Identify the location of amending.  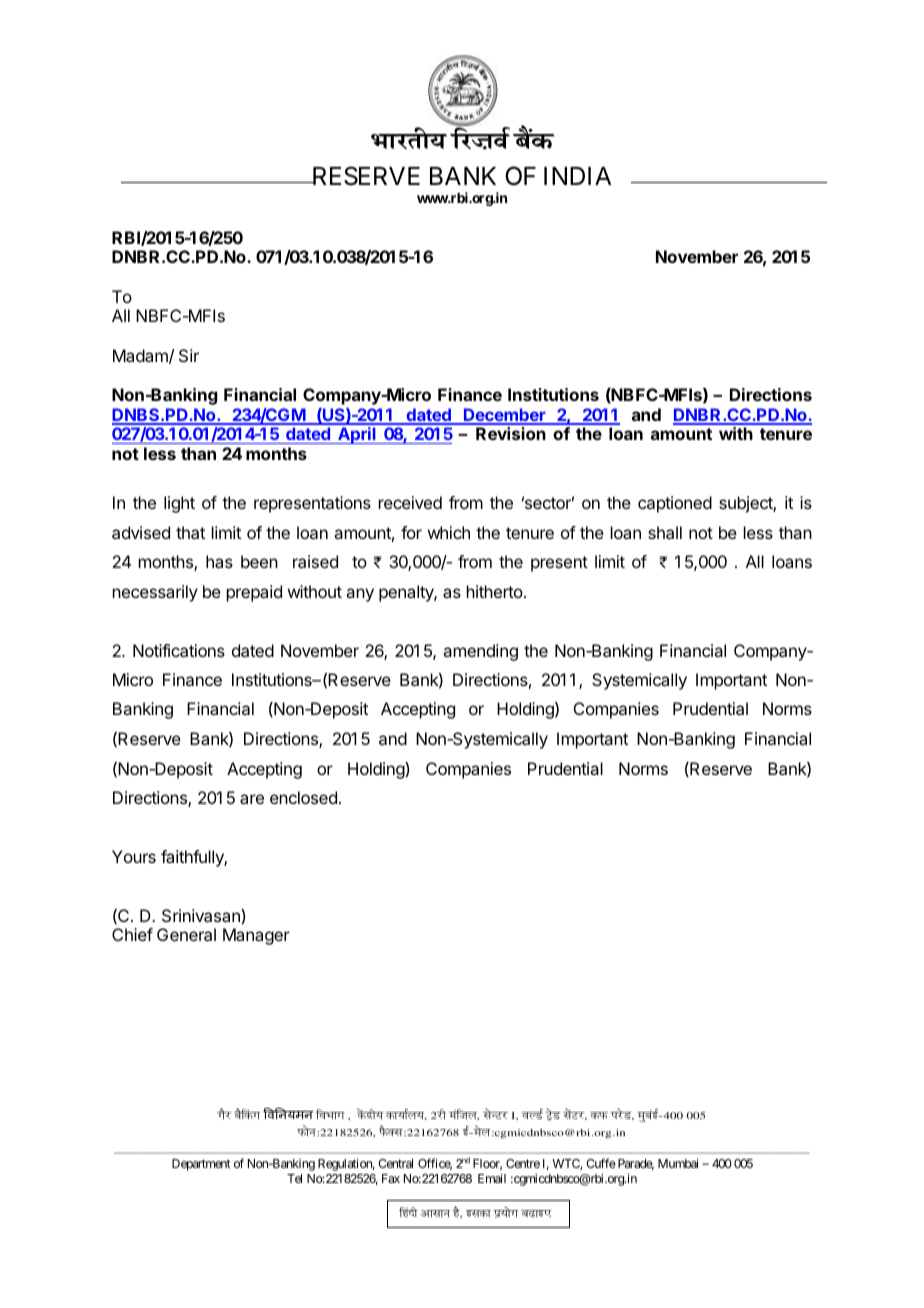
(480, 652).
